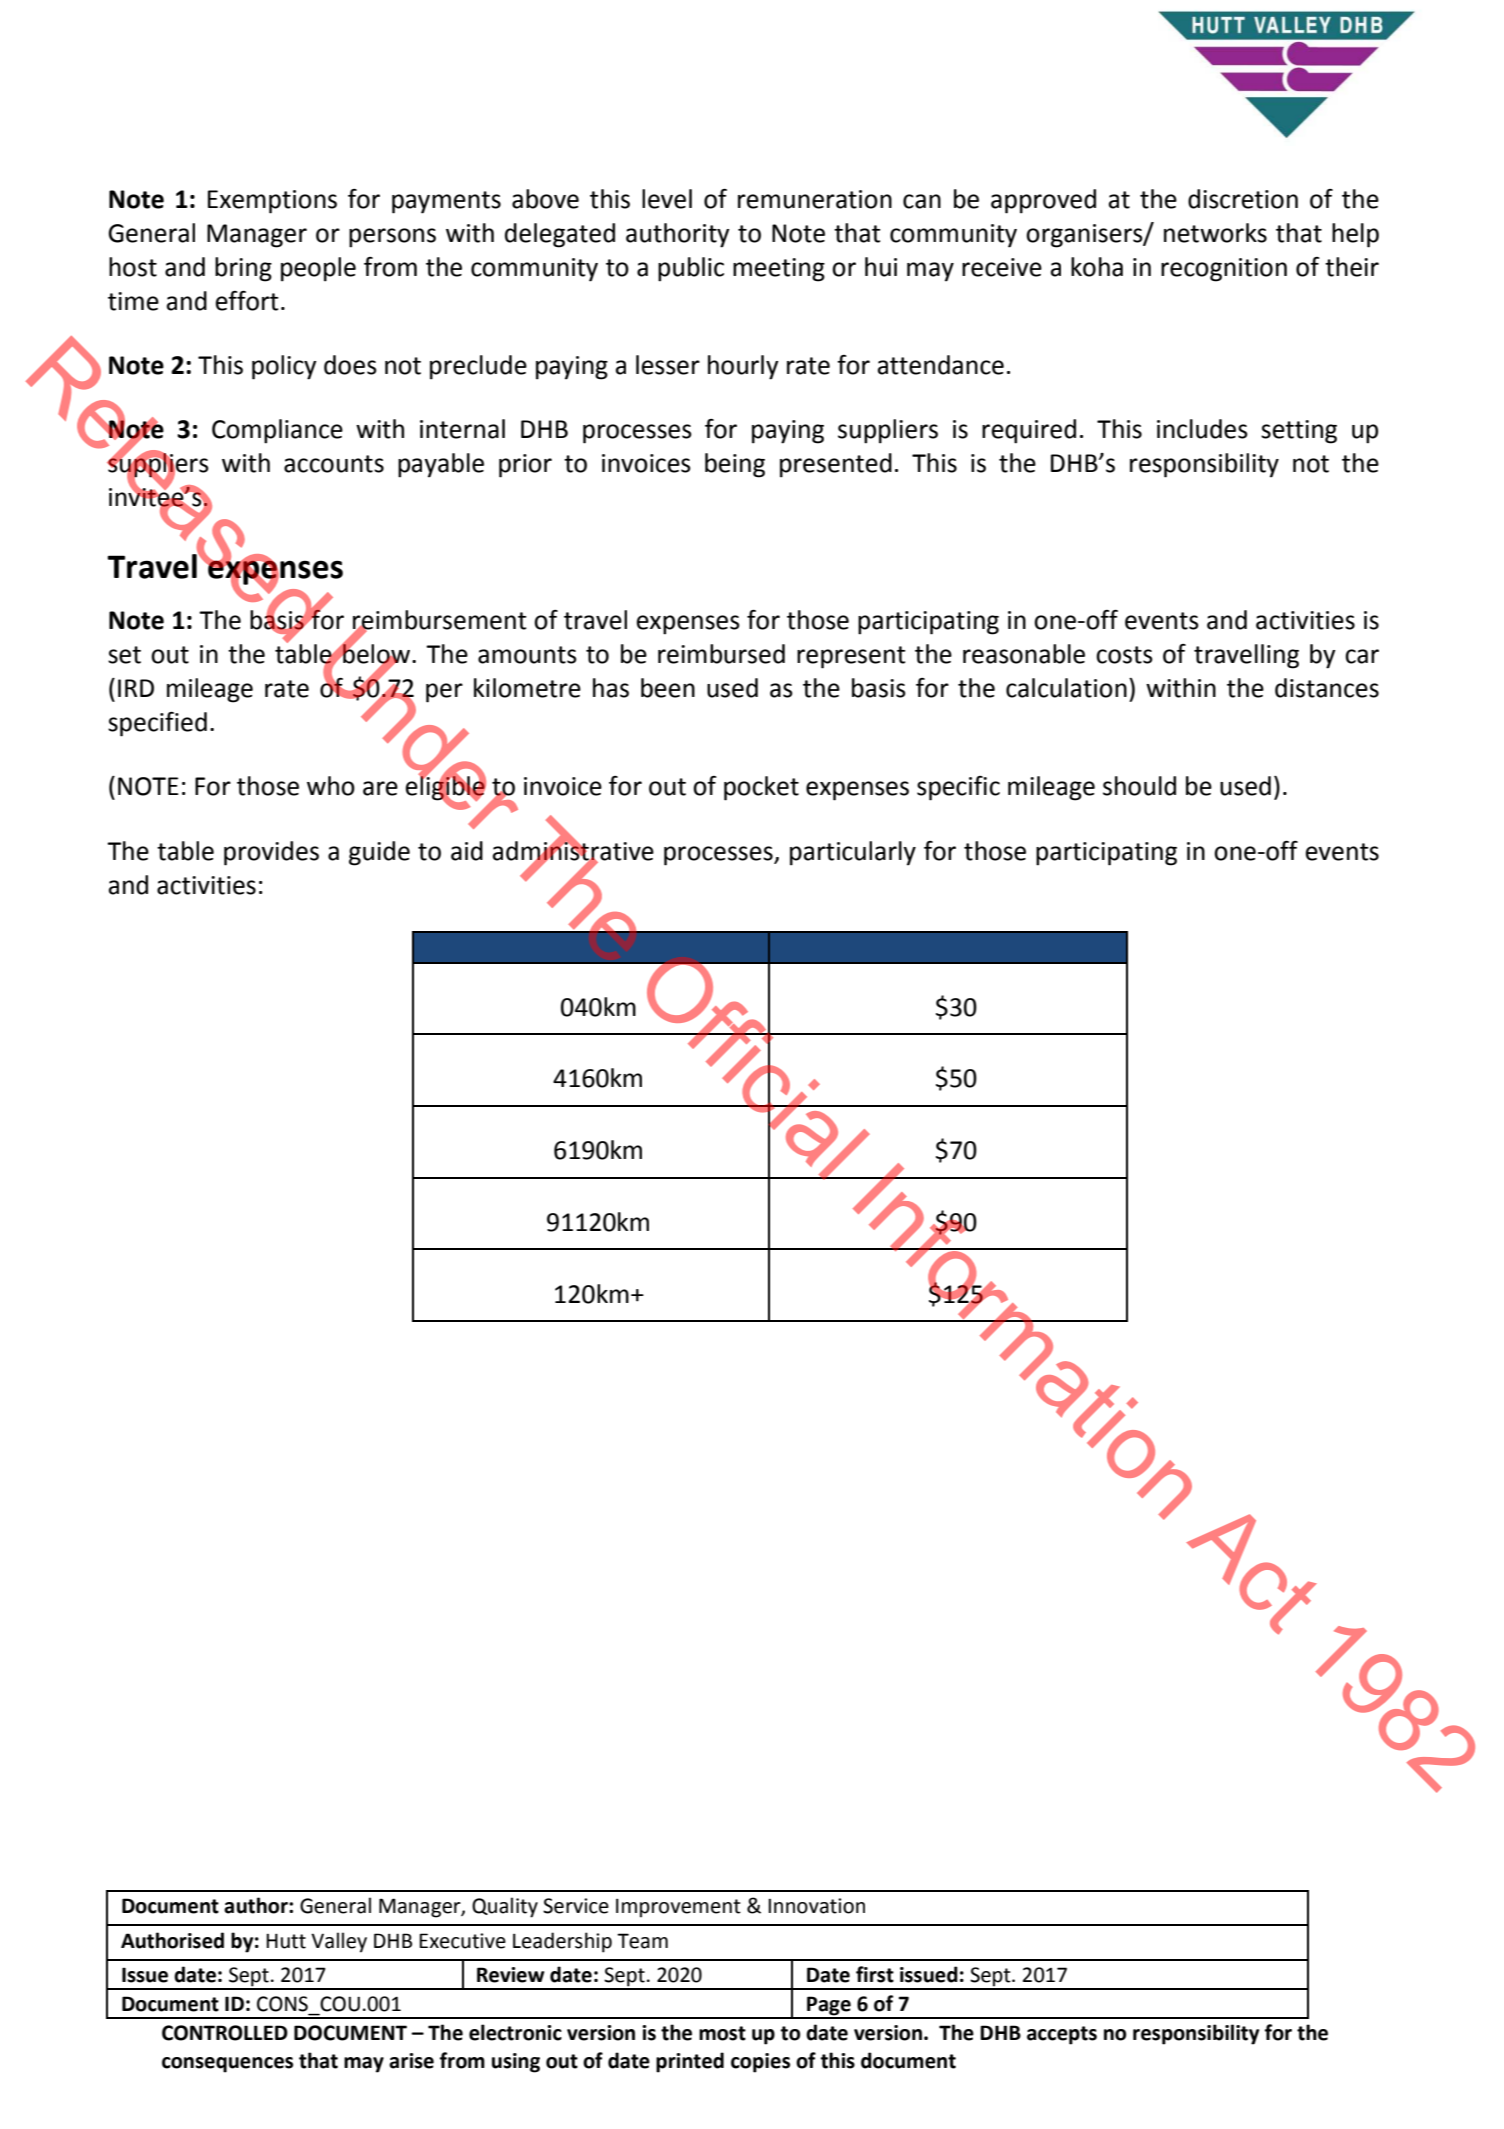 The height and width of the image is (2129, 1504). I want to click on recognition, so click(1224, 270).
